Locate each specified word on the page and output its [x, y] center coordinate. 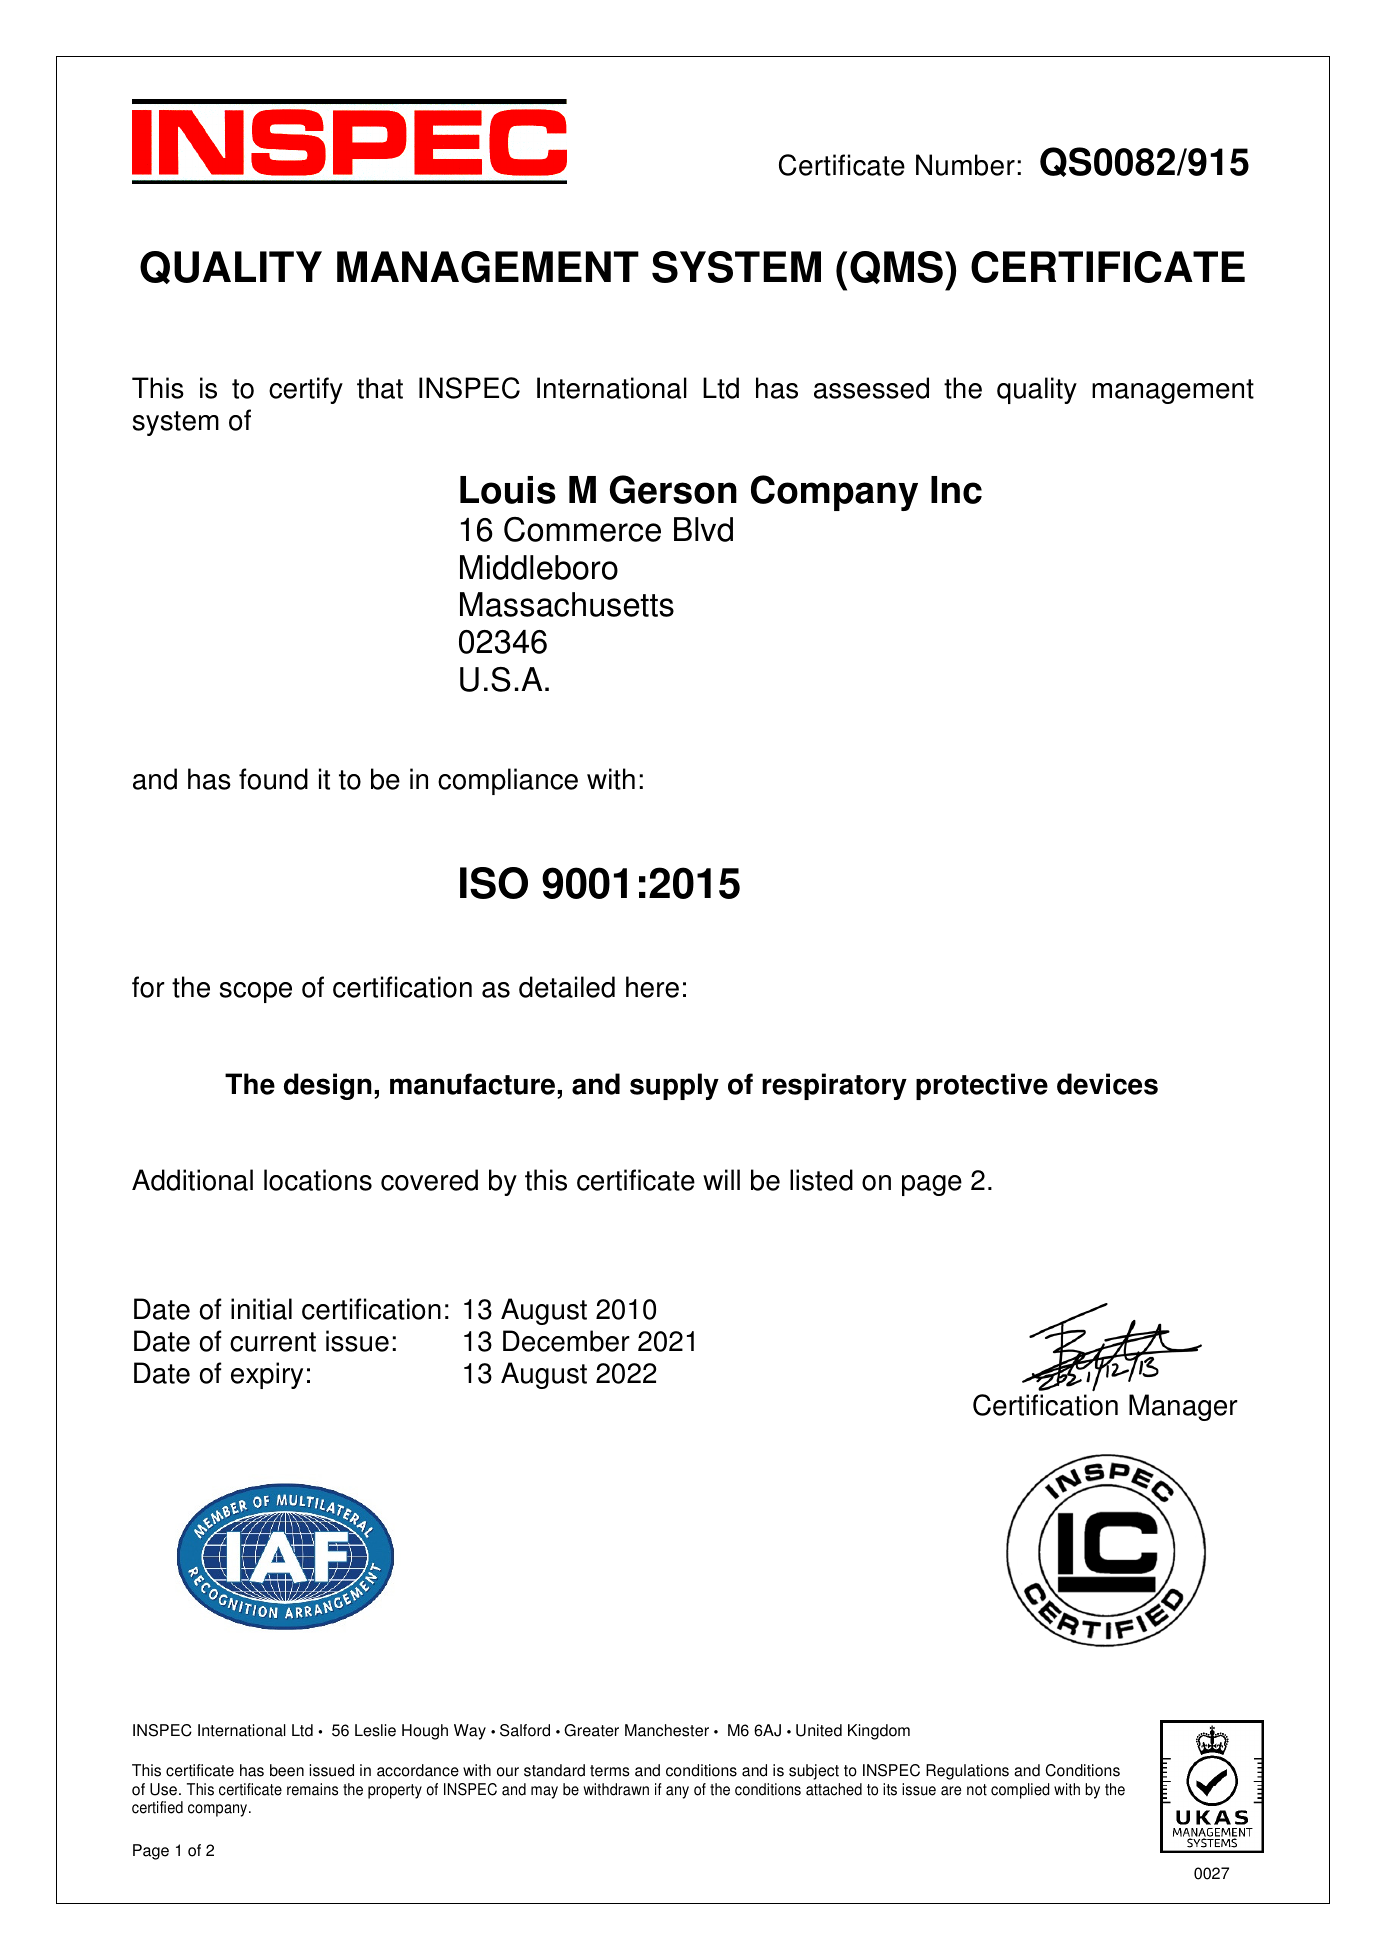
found [273, 779]
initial [261, 1309]
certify [306, 390]
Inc [956, 490]
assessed [871, 388]
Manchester [667, 1730]
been [287, 1770]
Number [965, 165]
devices [1107, 1084]
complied [1020, 1791]
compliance [508, 781]
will [721, 1179]
